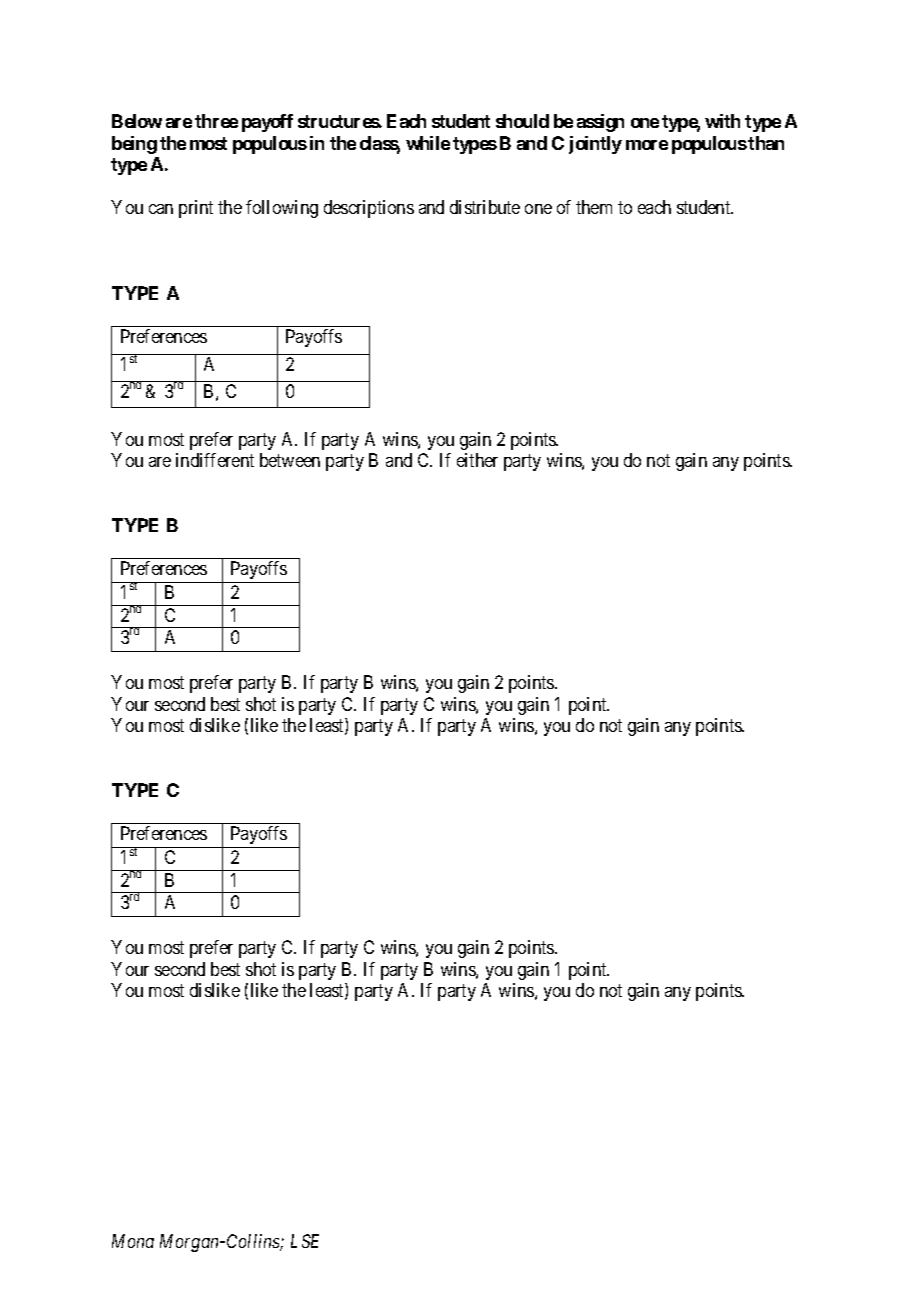  I want to click on between, so click(290, 460).
